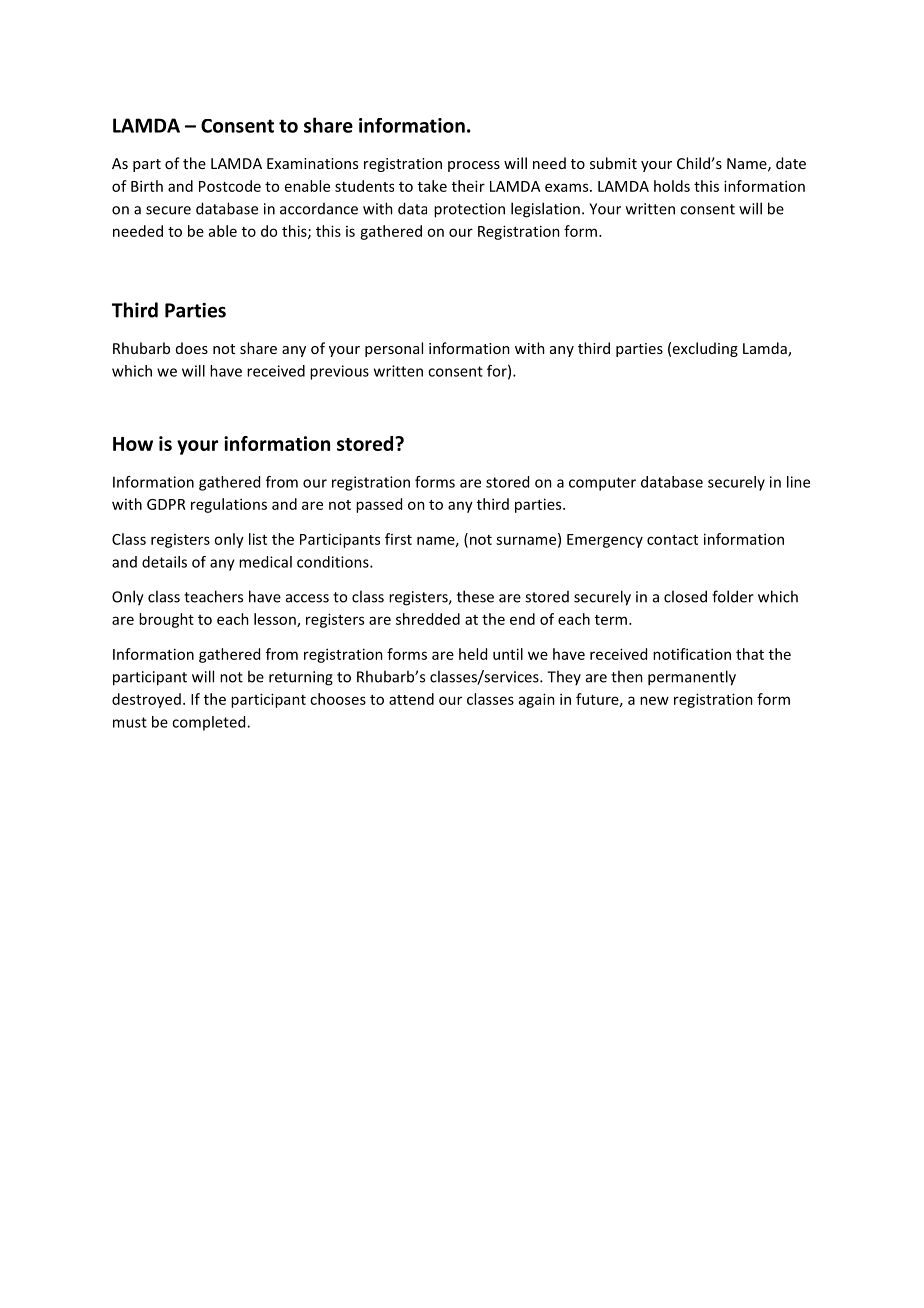 This image has height=1308, width=924. Describe the element at coordinates (672, 186) in the image. I see `holds` at that location.
